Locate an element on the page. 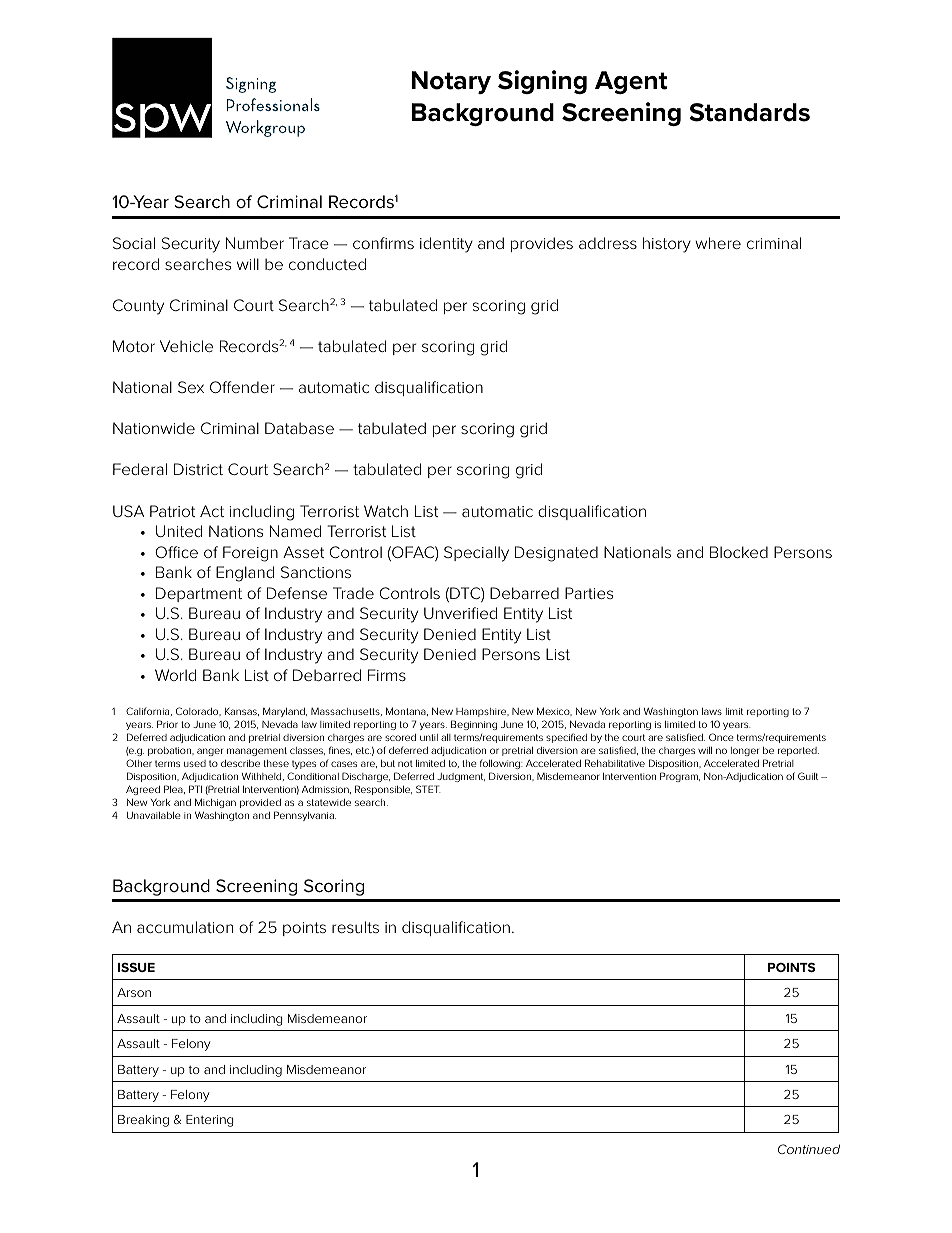 The height and width of the page is (1233, 952). Continued is located at coordinates (809, 1149).
